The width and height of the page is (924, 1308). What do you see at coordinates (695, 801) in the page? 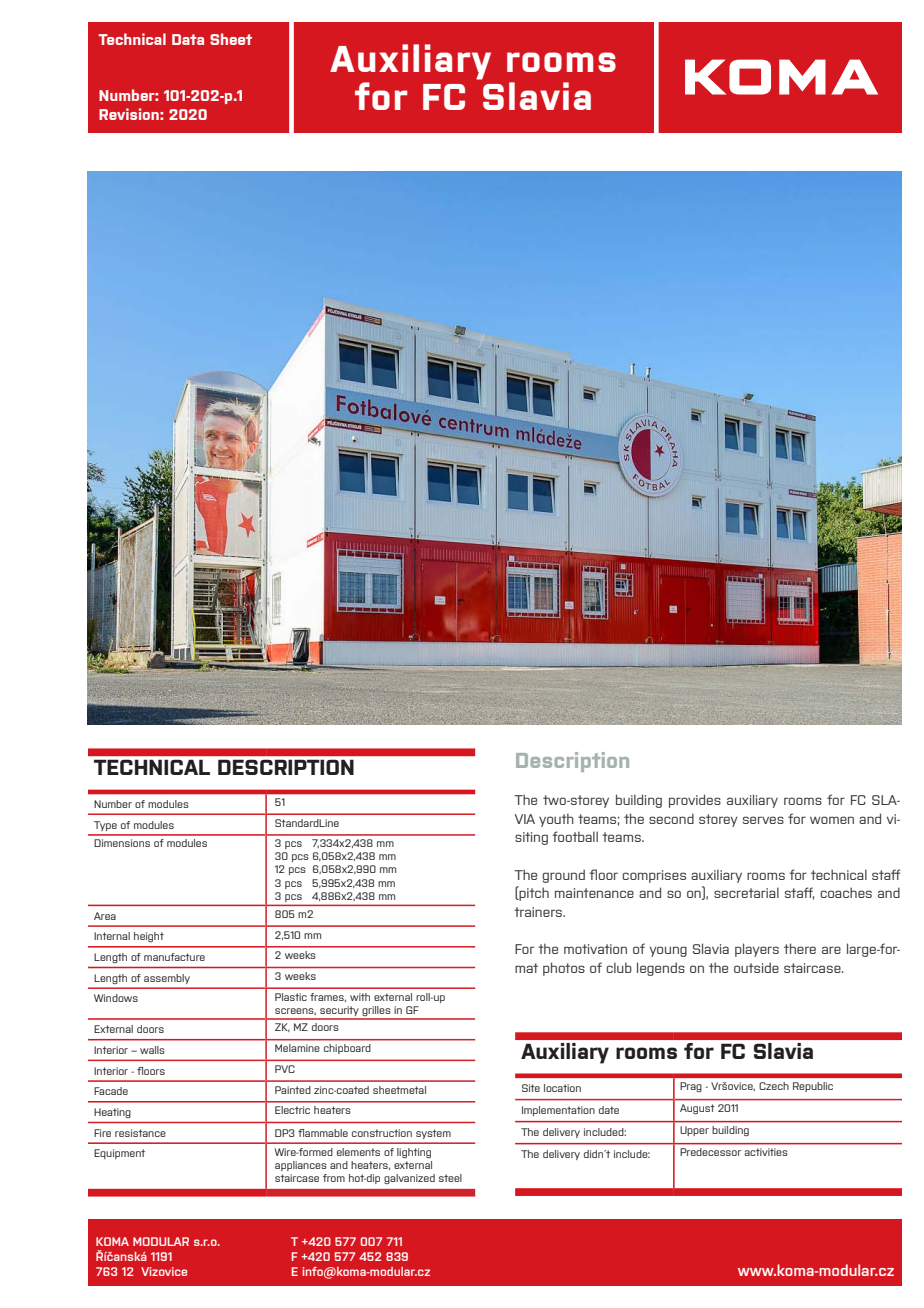
I see `provides` at bounding box center [695, 801].
